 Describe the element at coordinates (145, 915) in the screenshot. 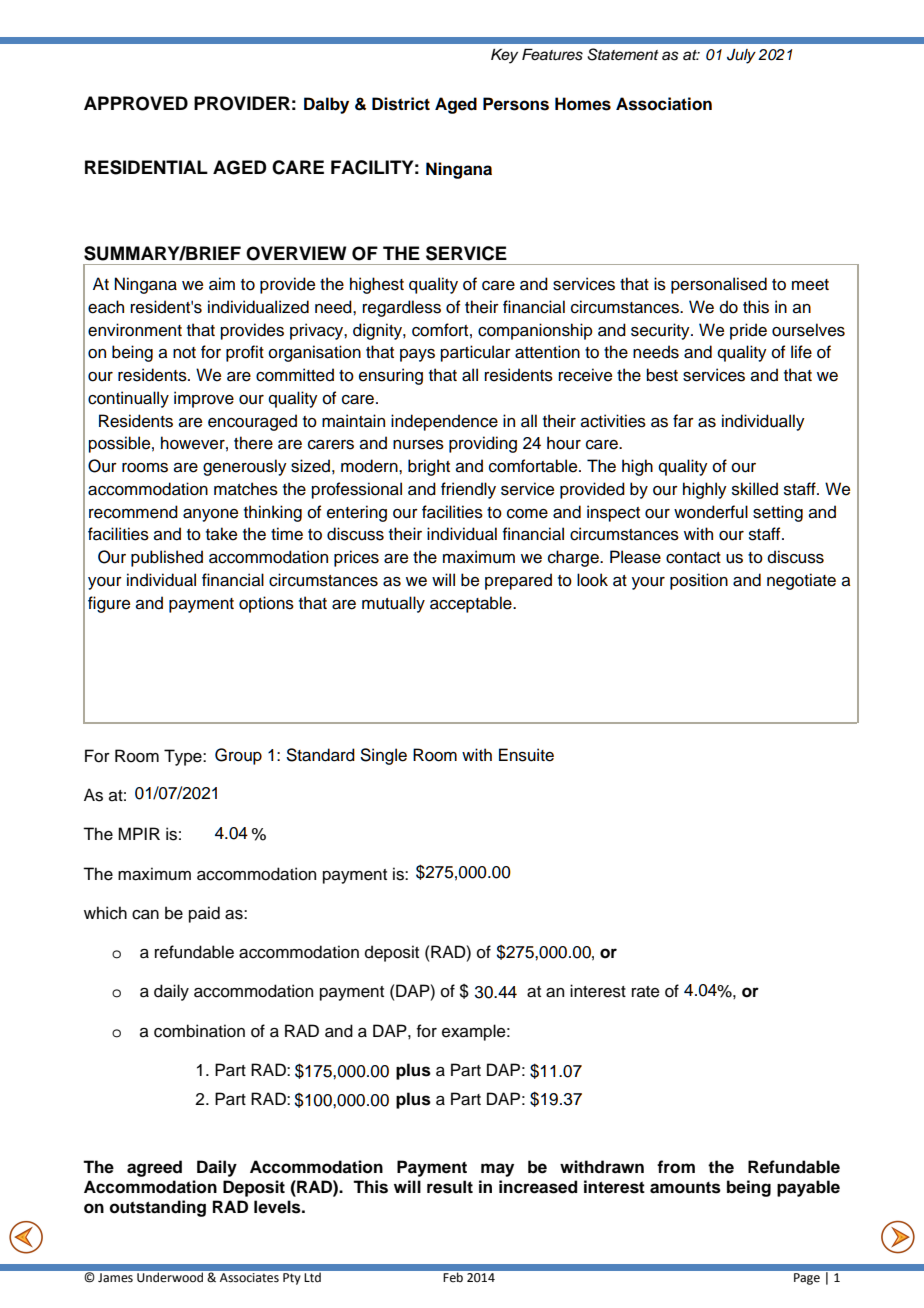

I see `can` at that location.
